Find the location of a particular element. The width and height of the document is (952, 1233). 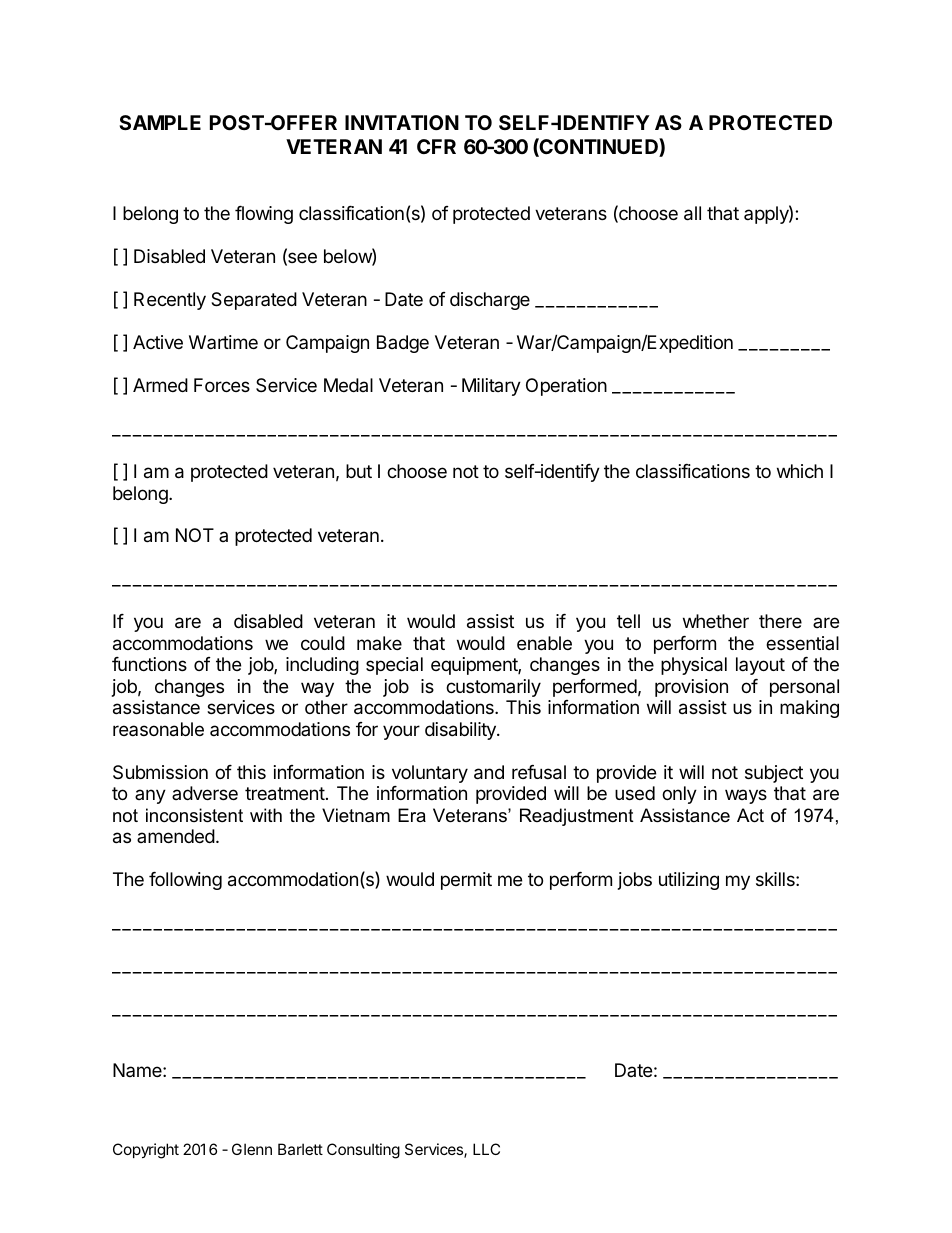

all is located at coordinates (692, 213).
